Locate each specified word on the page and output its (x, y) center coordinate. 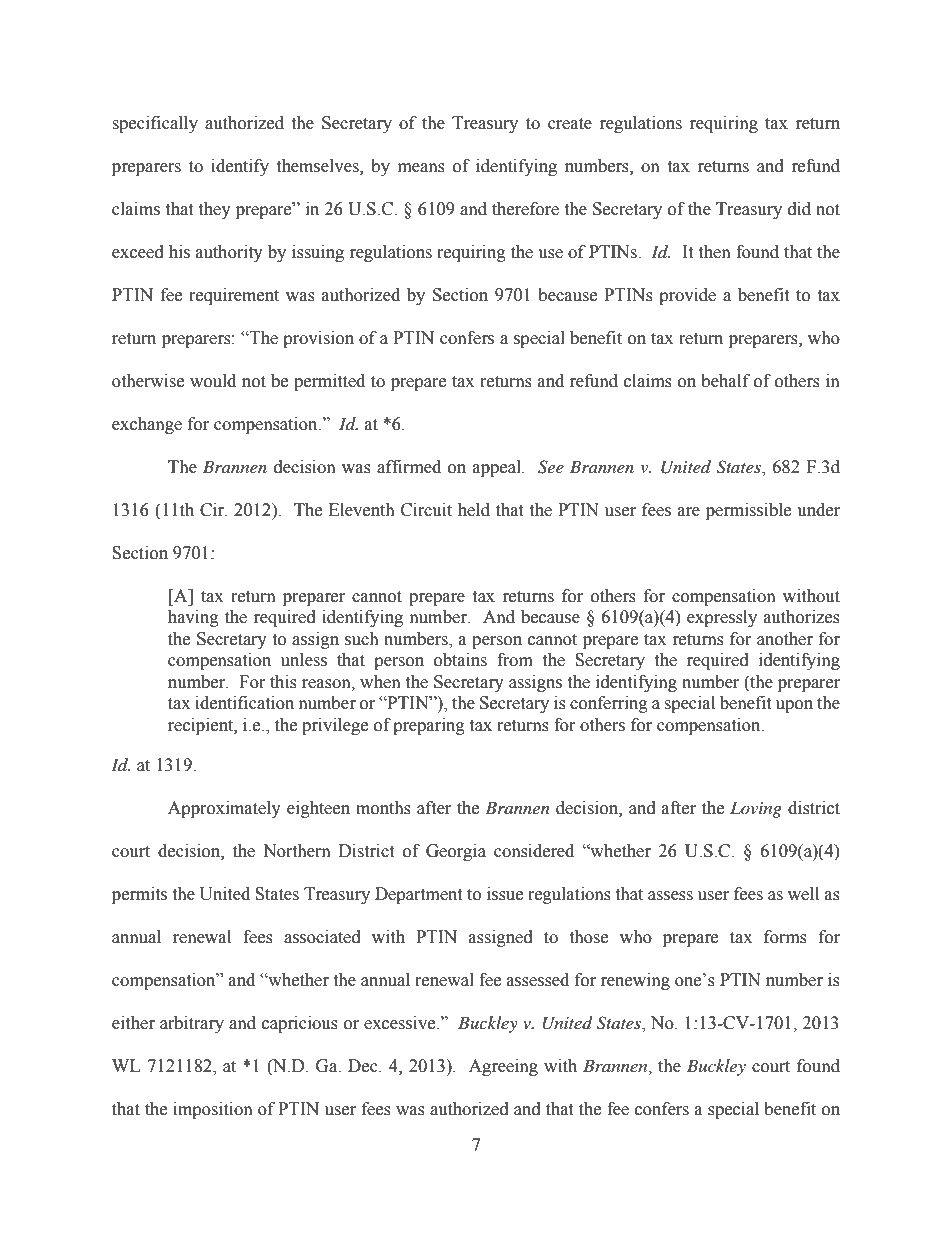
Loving (756, 809)
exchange (147, 425)
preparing (429, 726)
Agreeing (503, 1067)
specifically (155, 124)
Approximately (224, 809)
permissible (748, 511)
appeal (498, 468)
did (799, 209)
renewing (635, 981)
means (421, 168)
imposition (213, 1110)
